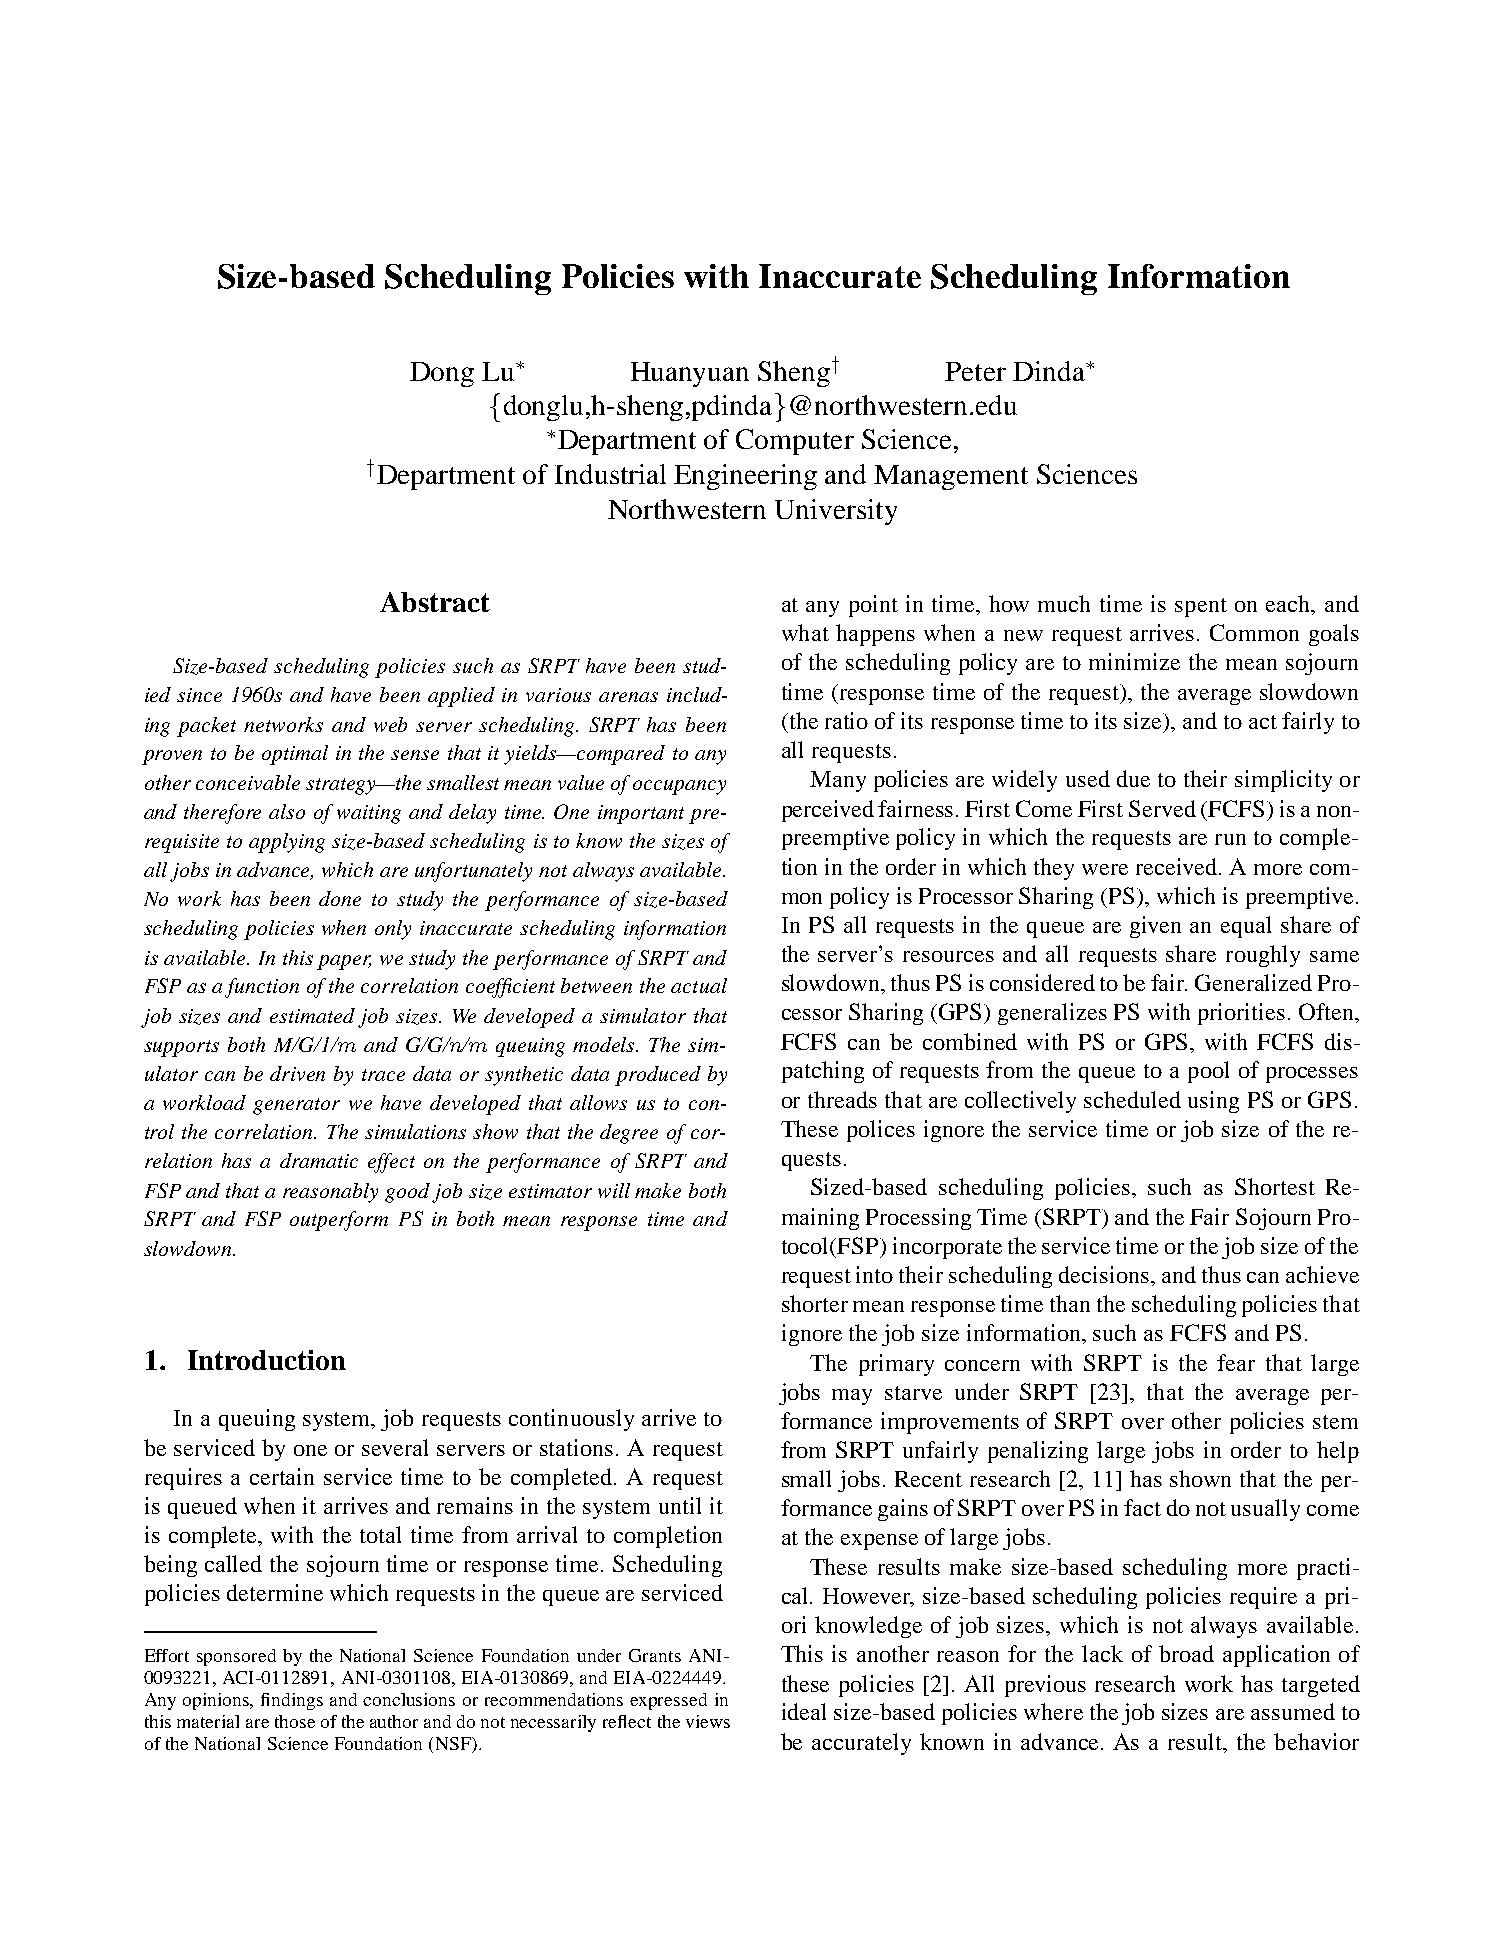 This image has width=1506, height=1949. I want to click on fear, so click(1236, 1362).
